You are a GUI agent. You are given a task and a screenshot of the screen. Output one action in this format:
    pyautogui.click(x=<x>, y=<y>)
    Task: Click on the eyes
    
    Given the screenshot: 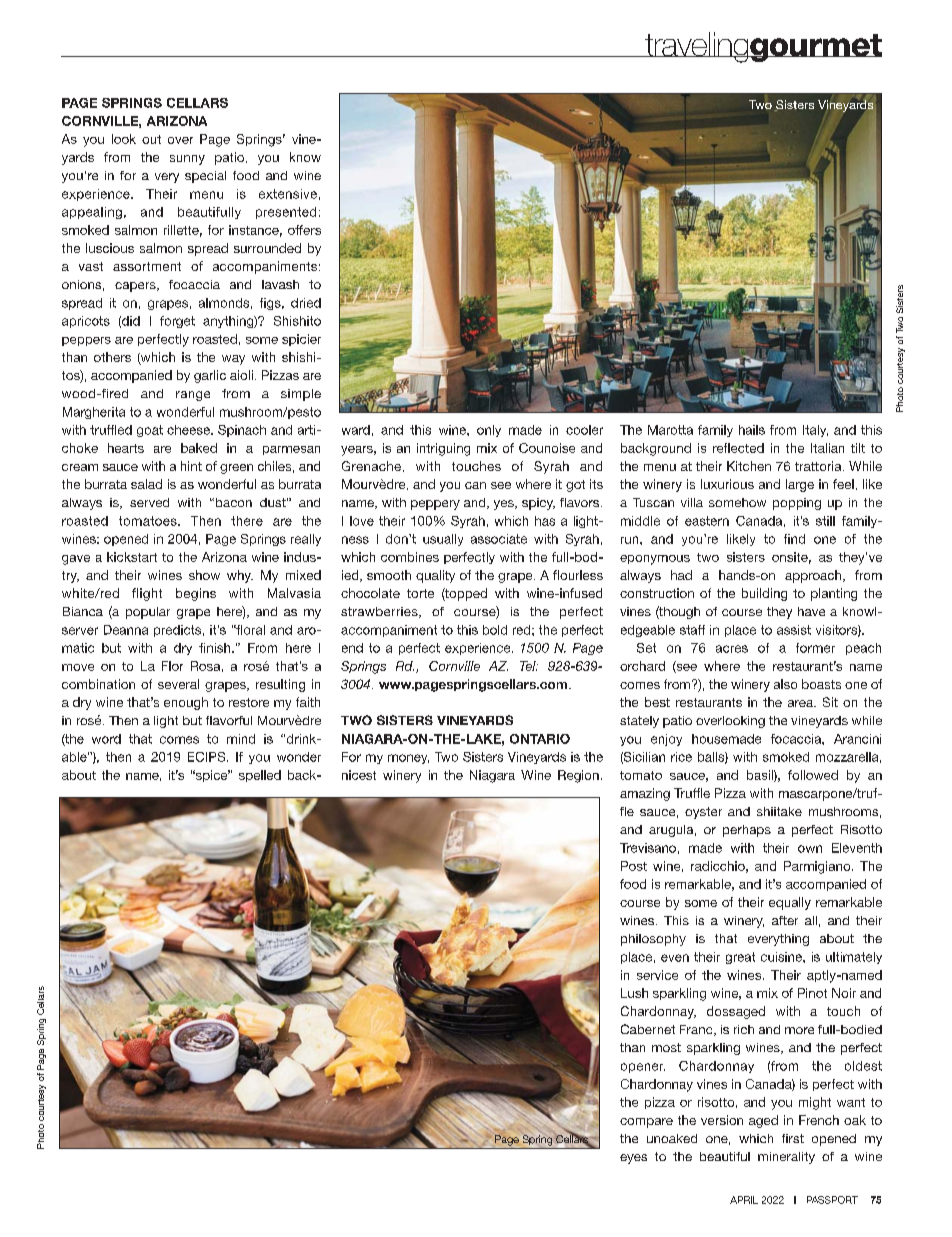 What is the action you would take?
    pyautogui.click(x=633, y=1159)
